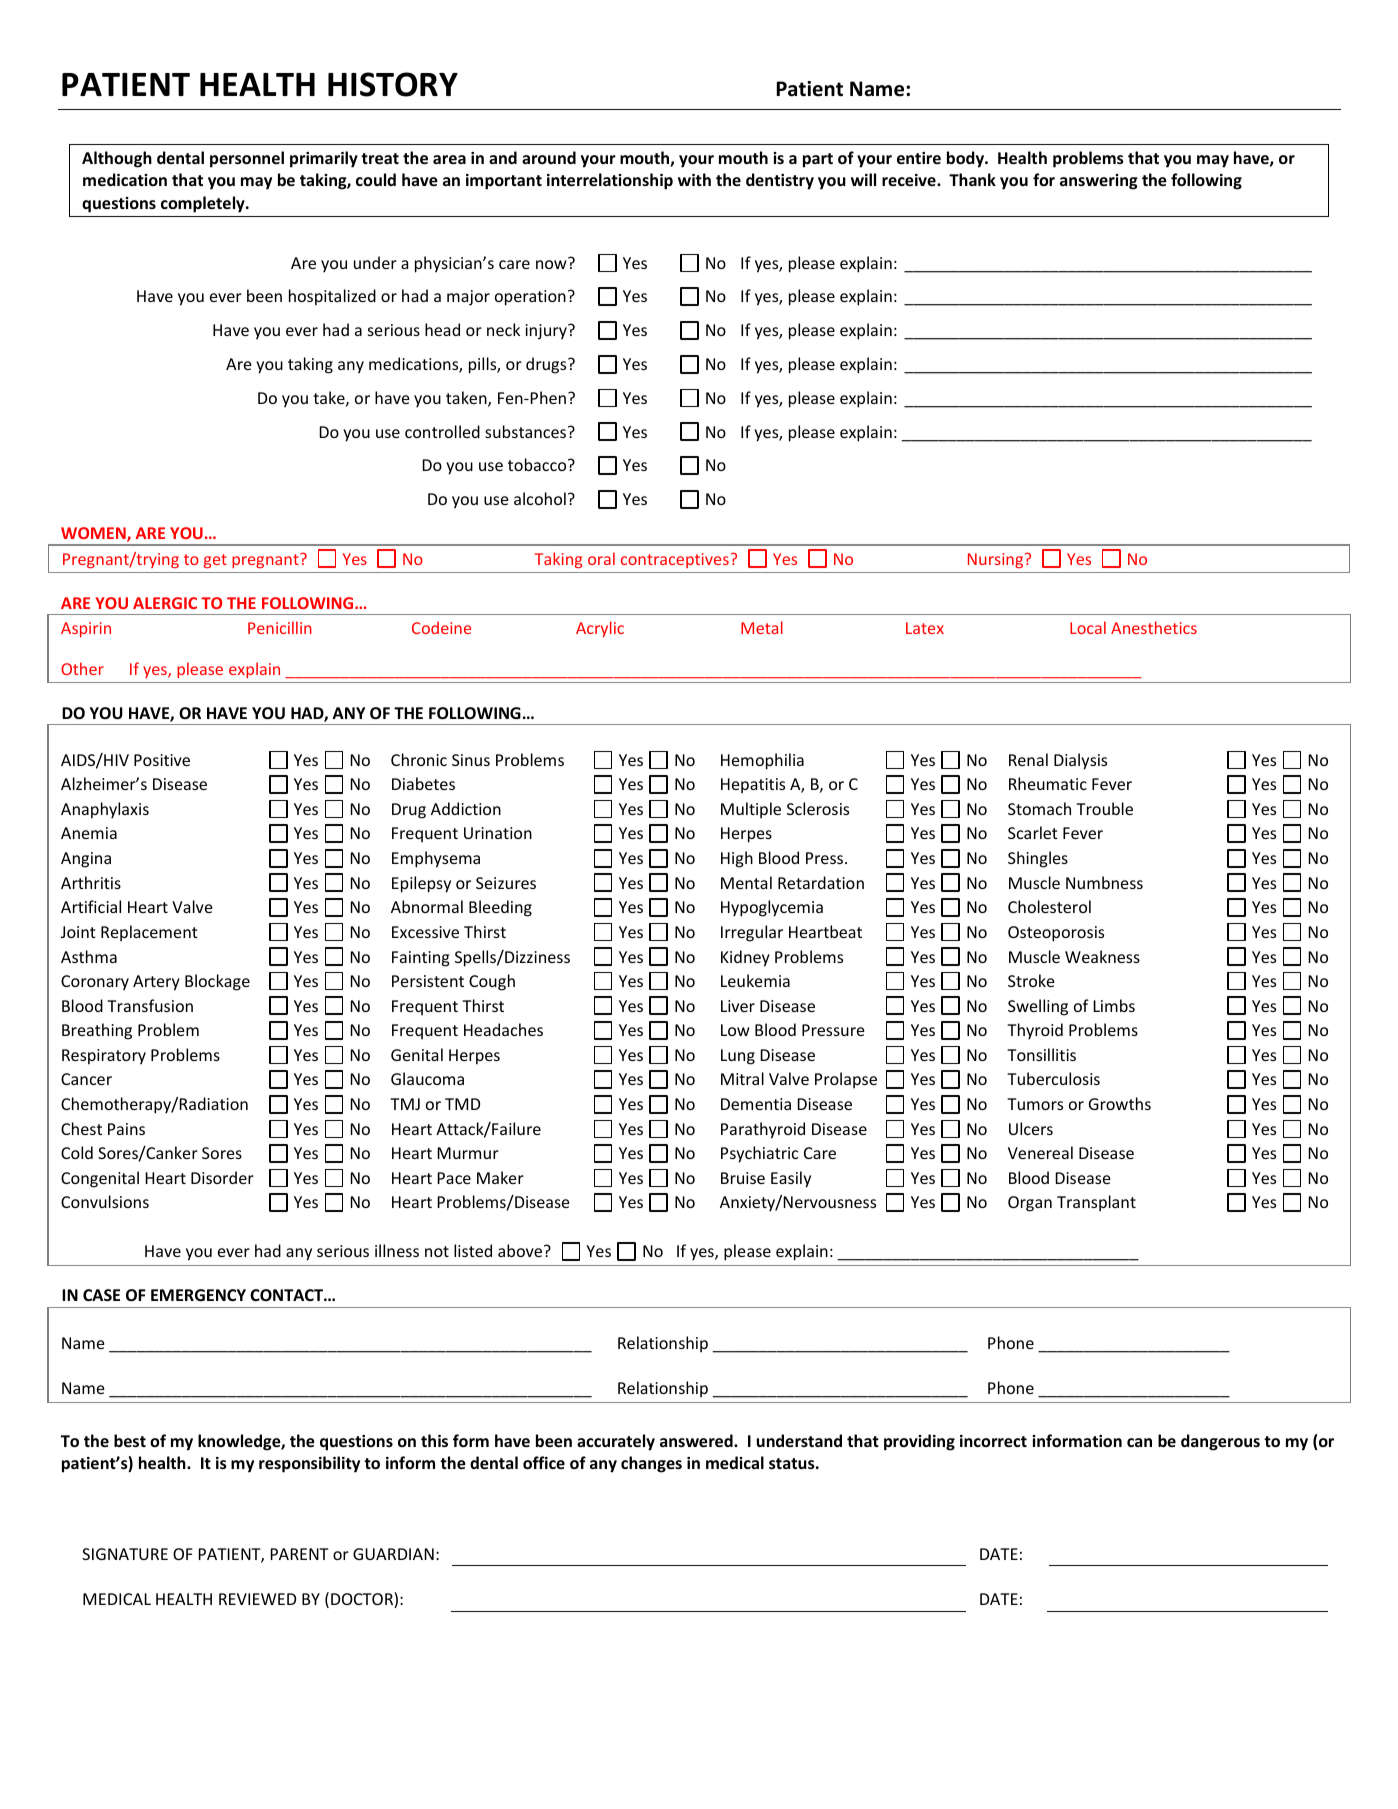 Image resolution: width=1398 pixels, height=1809 pixels. Describe the element at coordinates (1099, 182) in the document. I see `answering` at that location.
